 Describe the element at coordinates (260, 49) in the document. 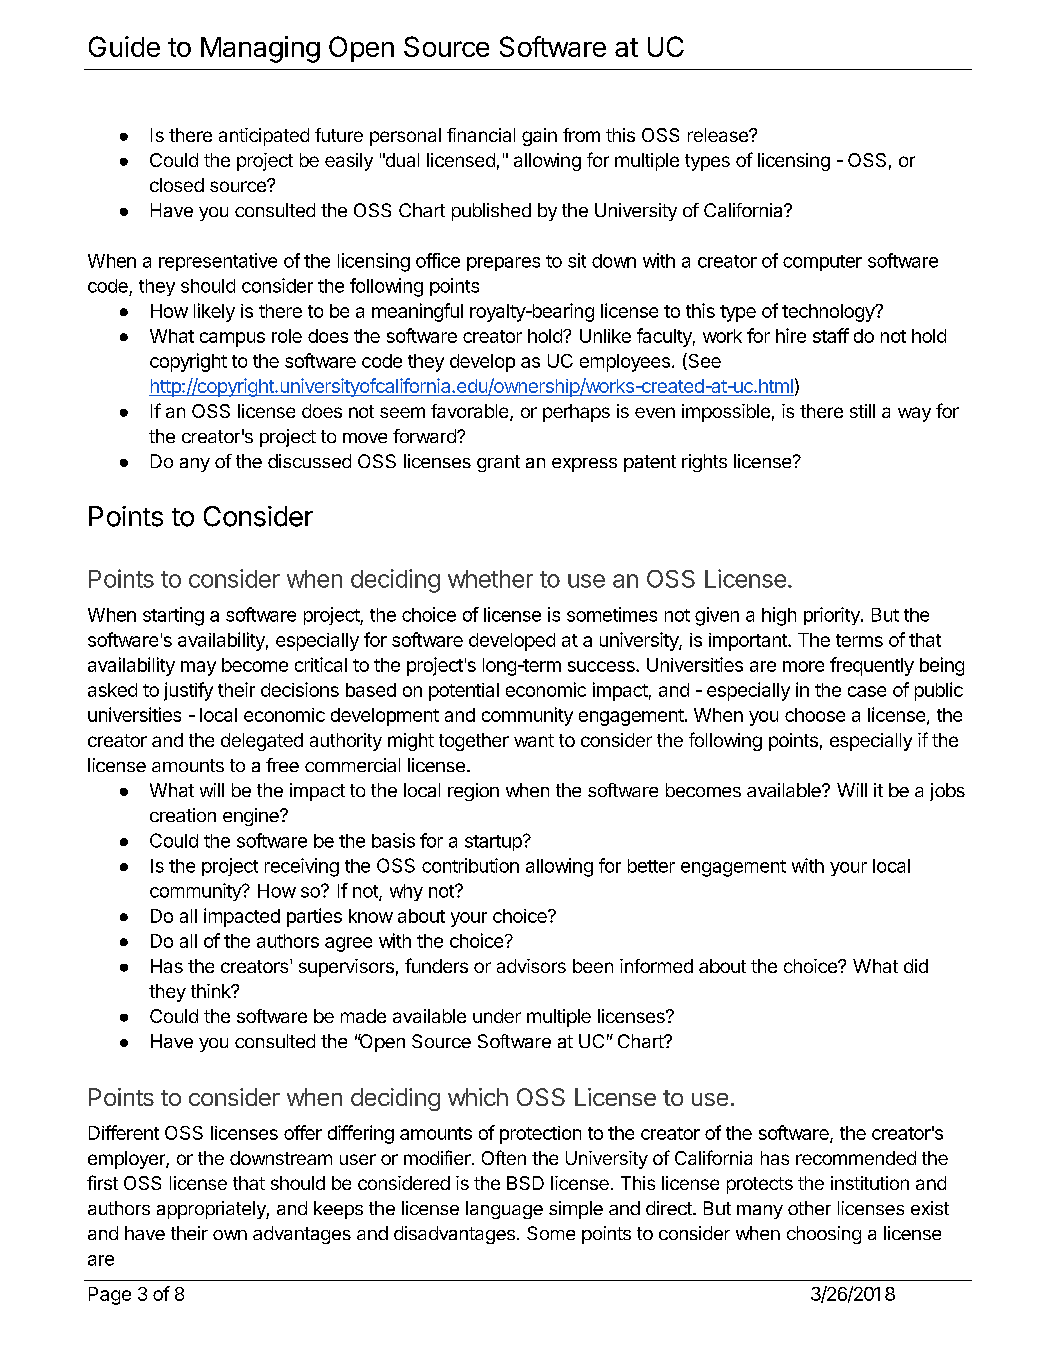

I see `Managing` at that location.
